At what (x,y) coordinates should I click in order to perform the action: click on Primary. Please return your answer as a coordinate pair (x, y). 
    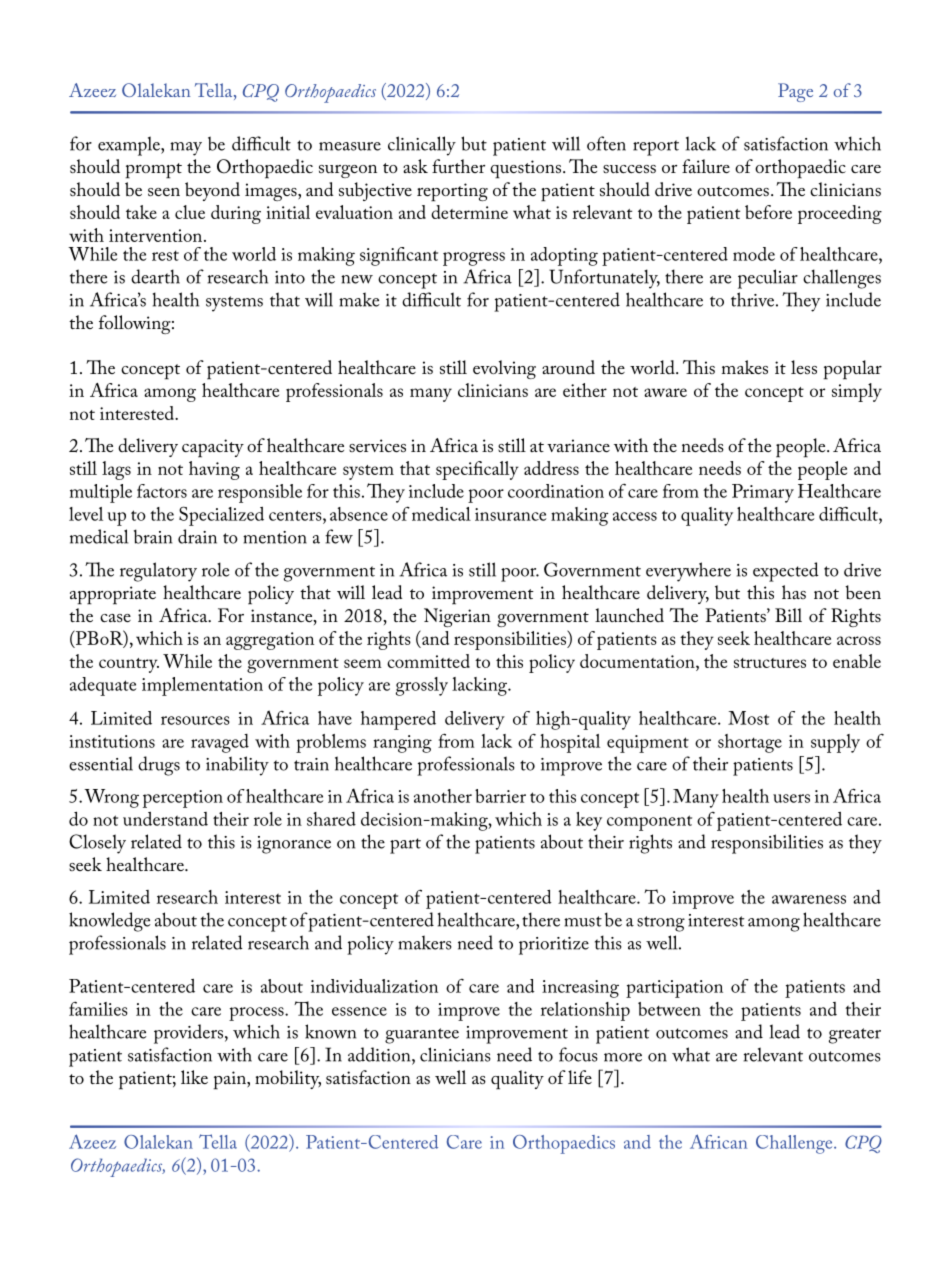
    Looking at the image, I should click on (763, 493).
